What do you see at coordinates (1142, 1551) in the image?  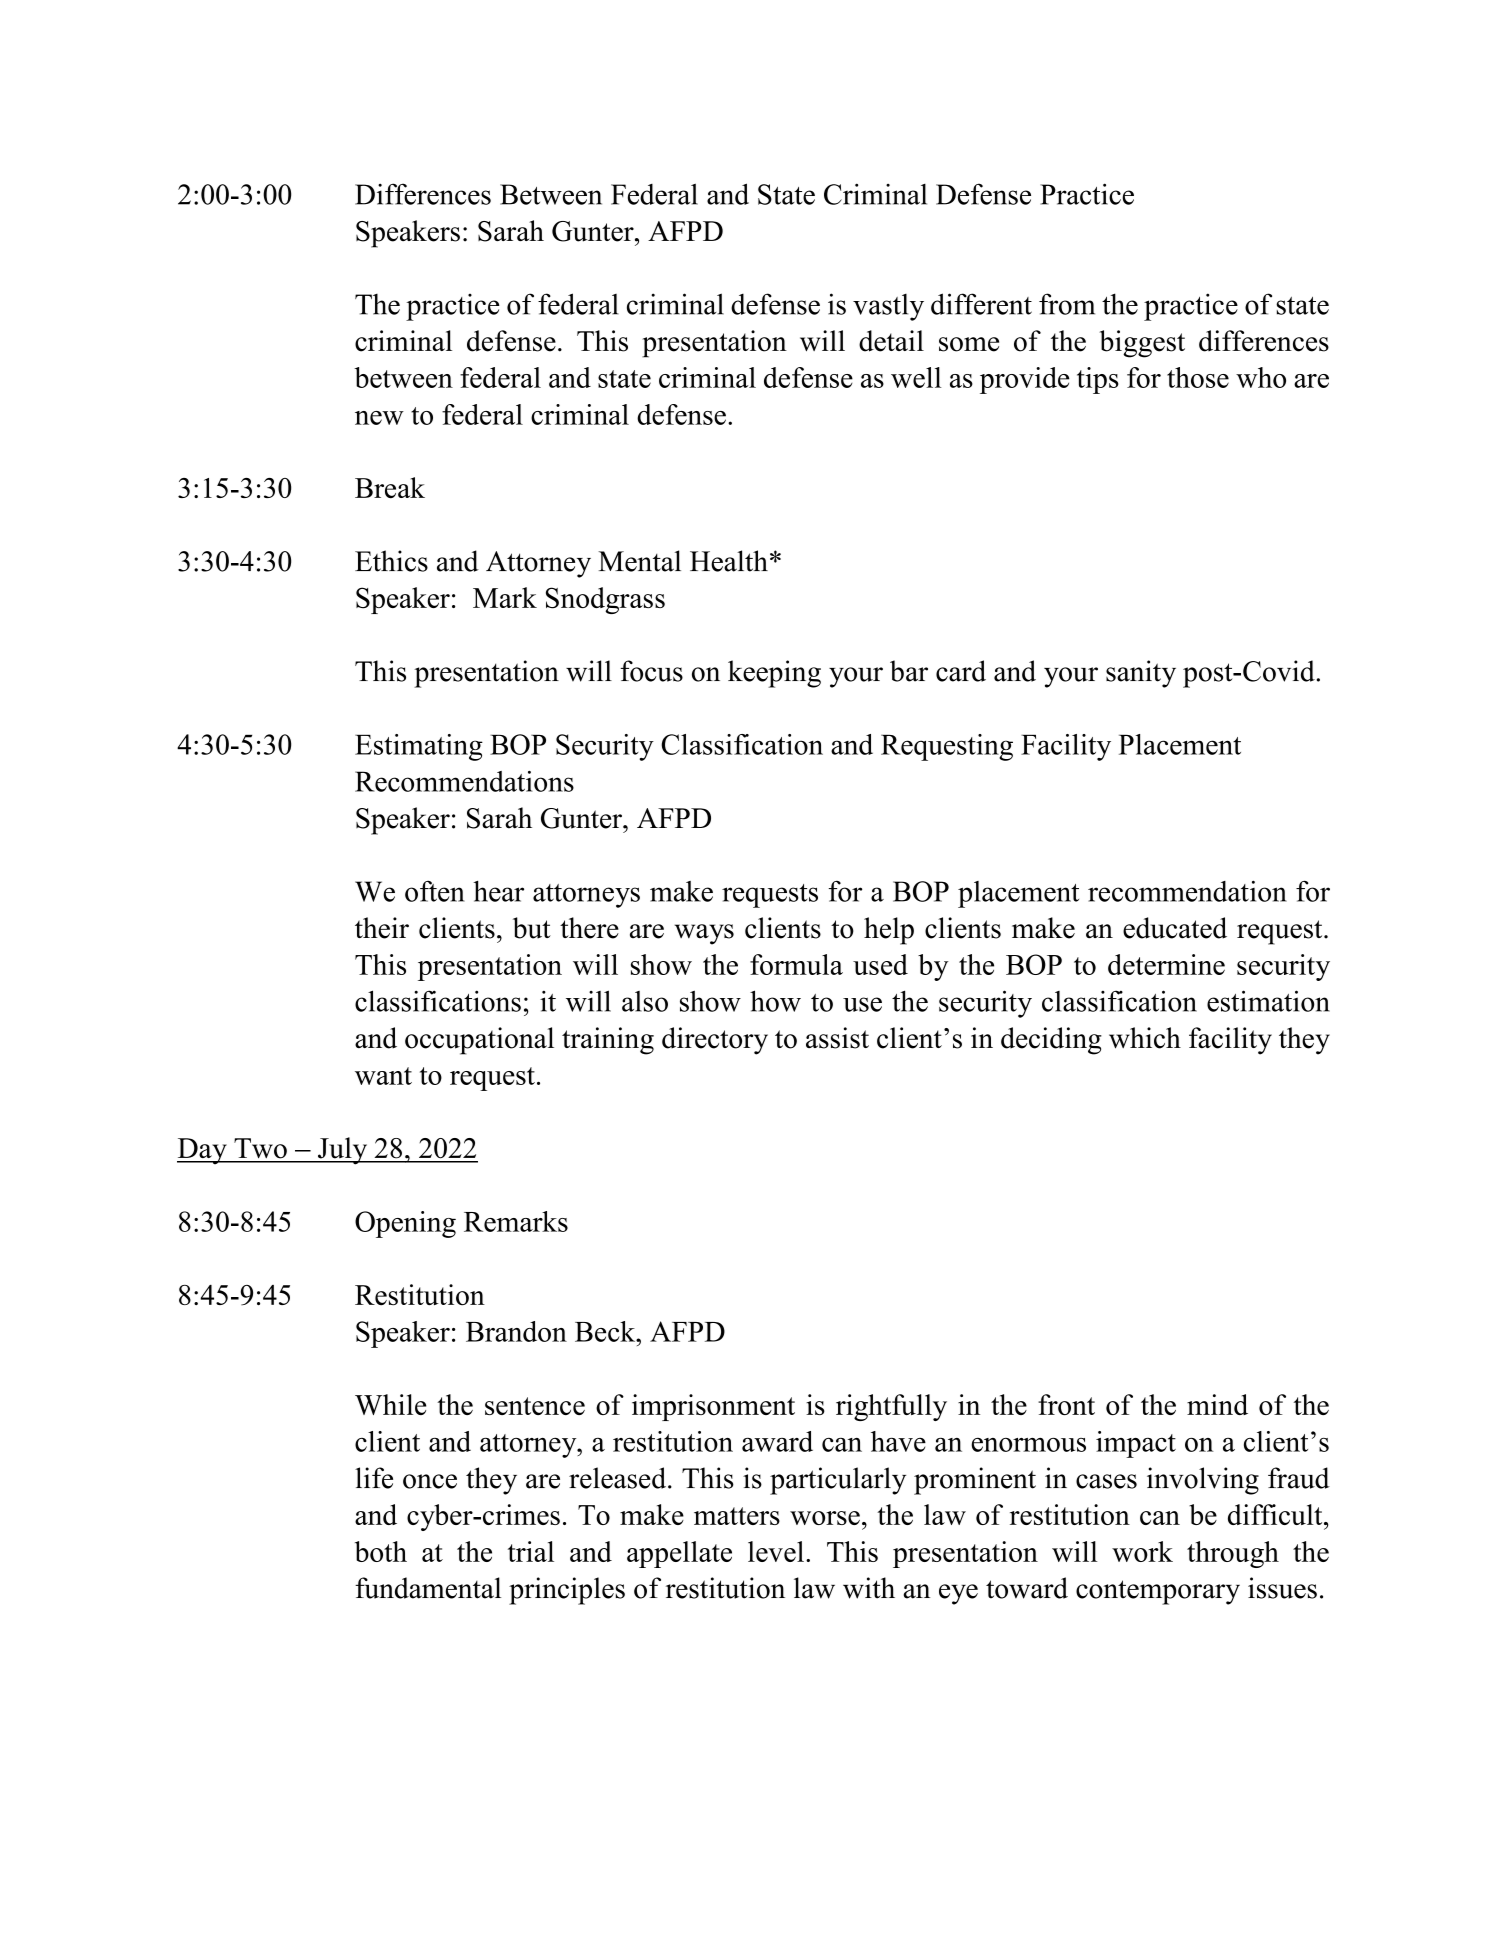 I see `work` at bounding box center [1142, 1551].
